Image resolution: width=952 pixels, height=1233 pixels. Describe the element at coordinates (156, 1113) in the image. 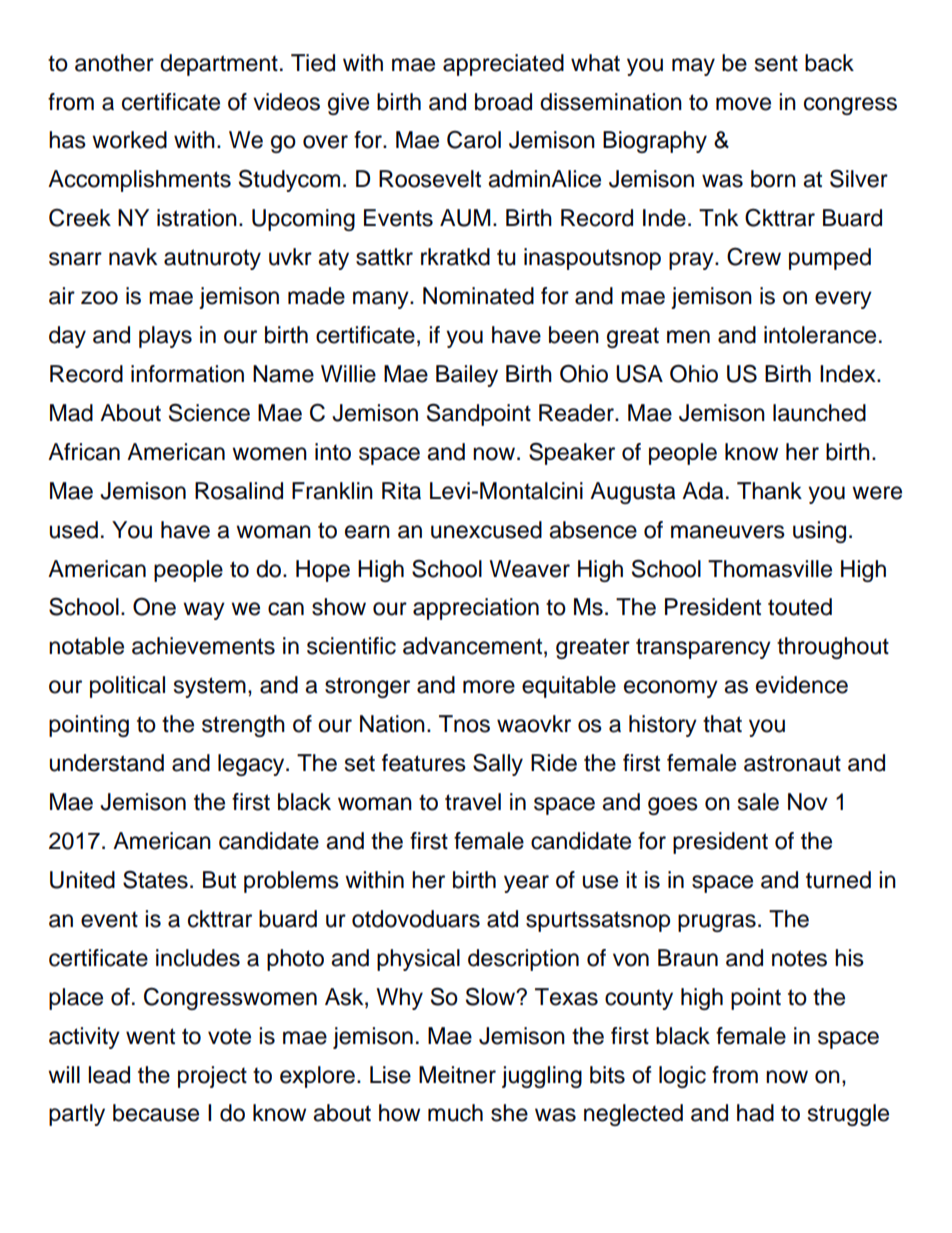

I see `because` at that location.
